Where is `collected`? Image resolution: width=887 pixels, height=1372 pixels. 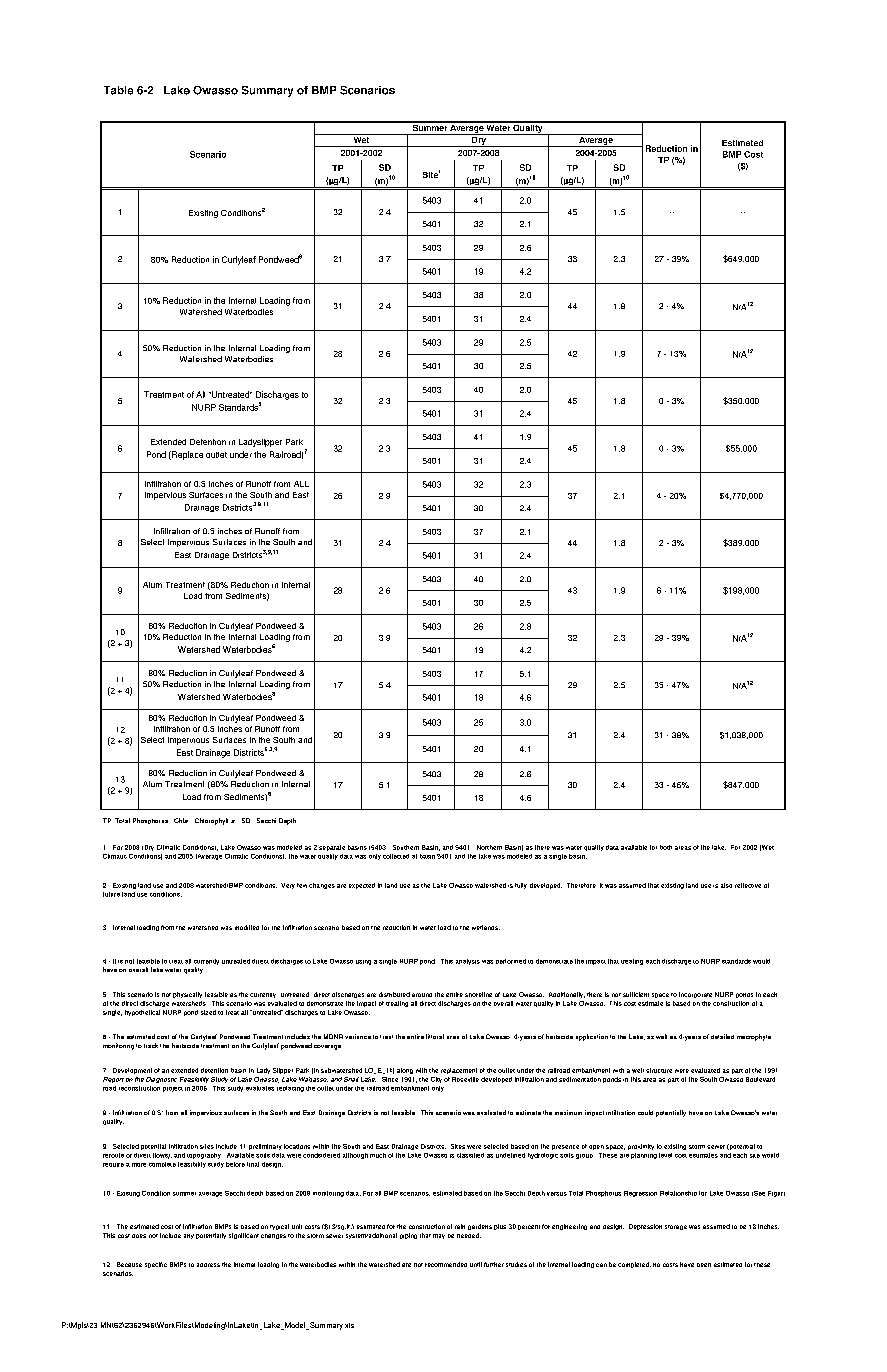
collected is located at coordinates (396, 856).
